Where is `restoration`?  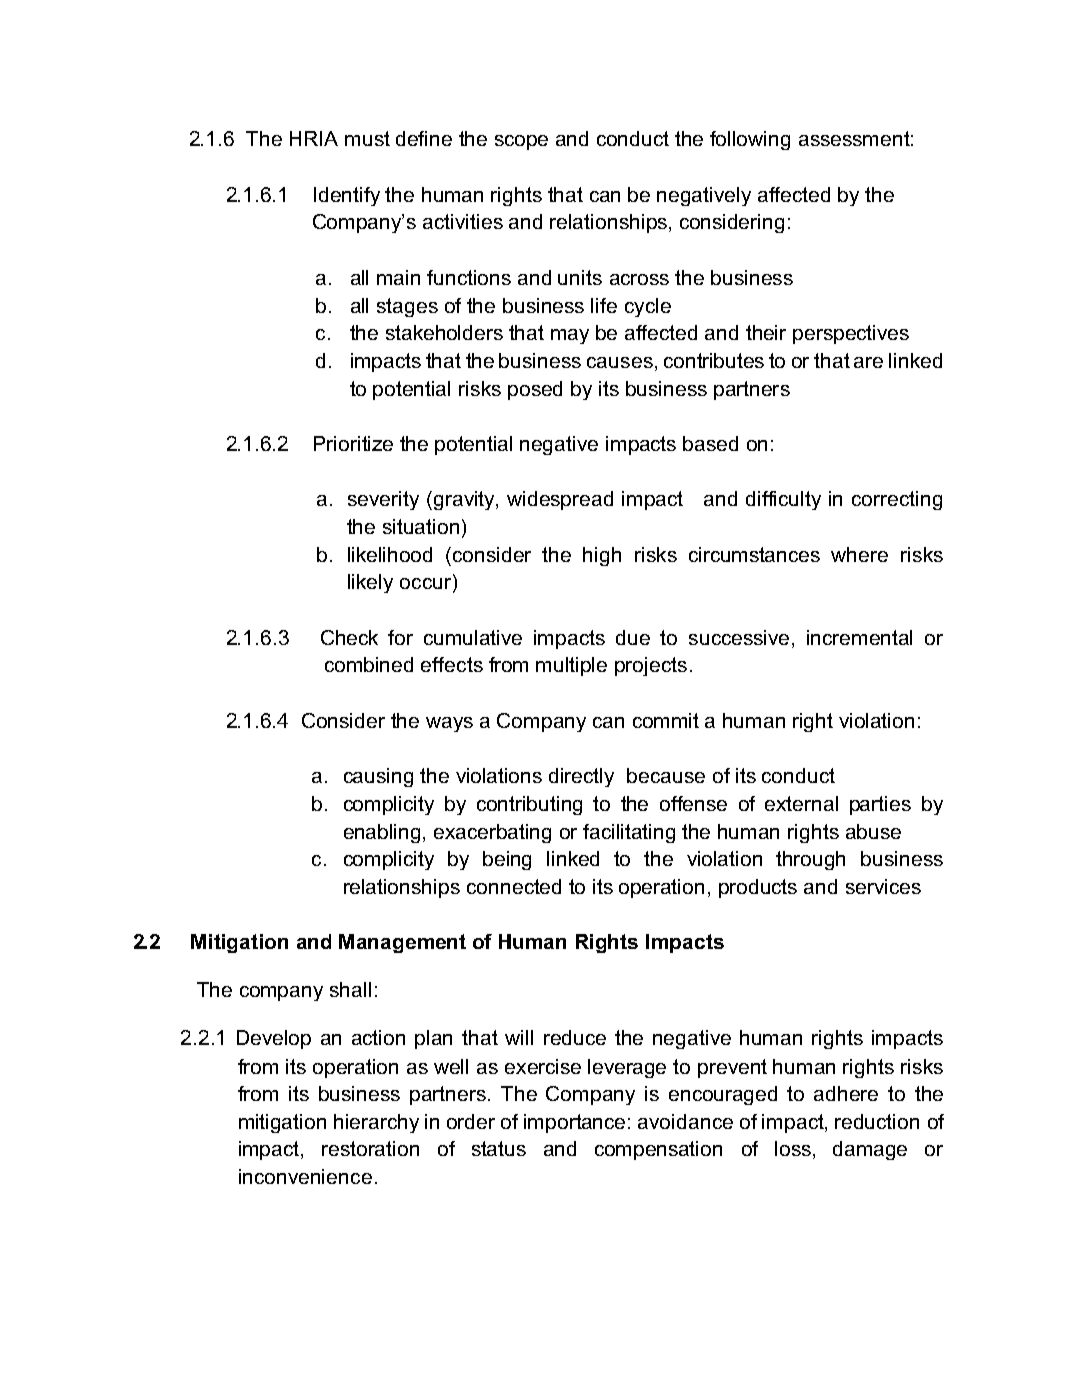
restoration is located at coordinates (370, 1148).
